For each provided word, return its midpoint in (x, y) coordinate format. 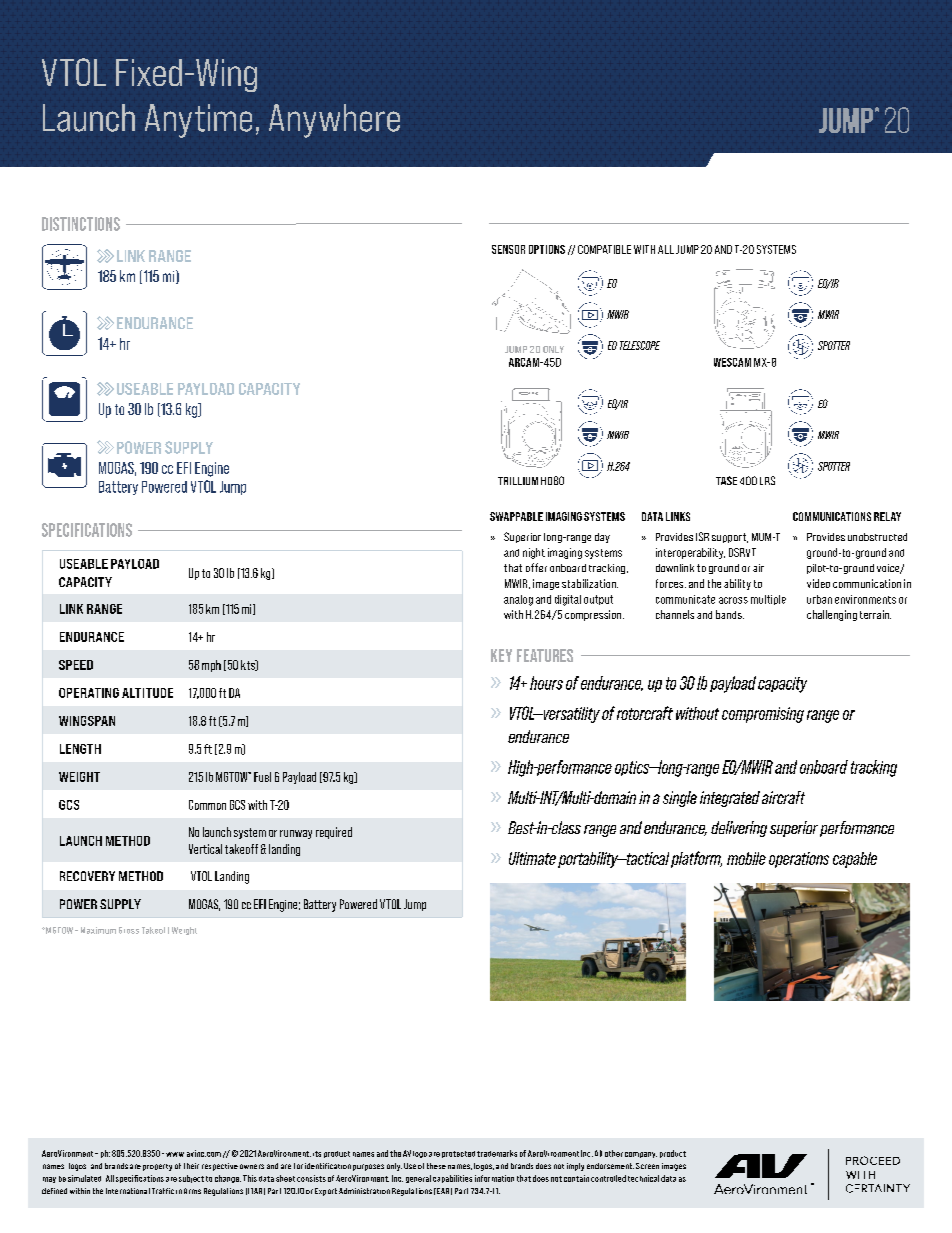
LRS (767, 480)
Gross (129, 930)
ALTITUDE (147, 693)
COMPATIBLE (604, 249)
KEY (501, 655)
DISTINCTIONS (81, 224)
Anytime (198, 121)
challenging (832, 615)
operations (799, 860)
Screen (647, 1166)
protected (458, 1154)
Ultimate (532, 858)
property (157, 1167)
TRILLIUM (518, 481)
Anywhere (334, 121)
